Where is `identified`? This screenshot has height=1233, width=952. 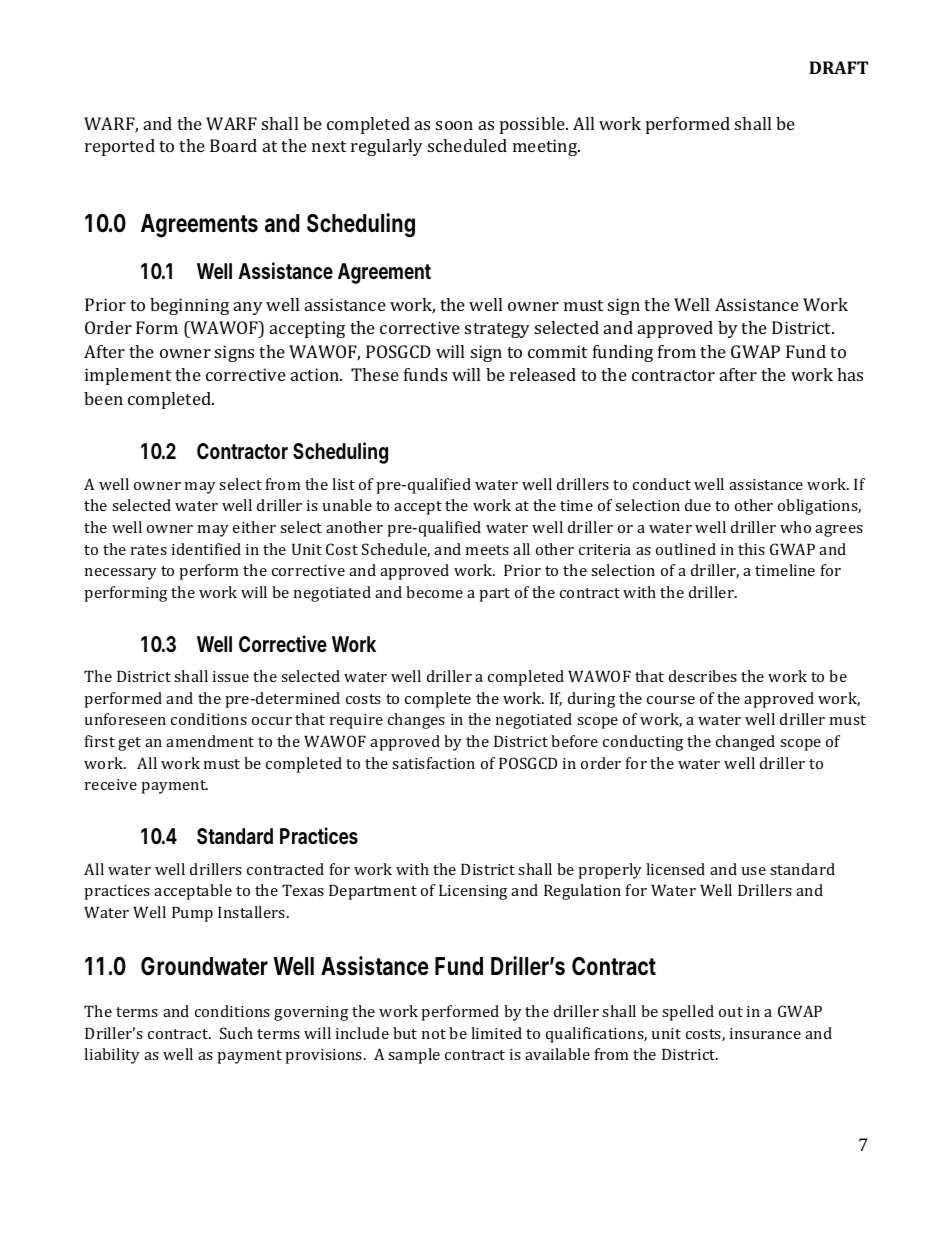 identified is located at coordinates (206, 549).
